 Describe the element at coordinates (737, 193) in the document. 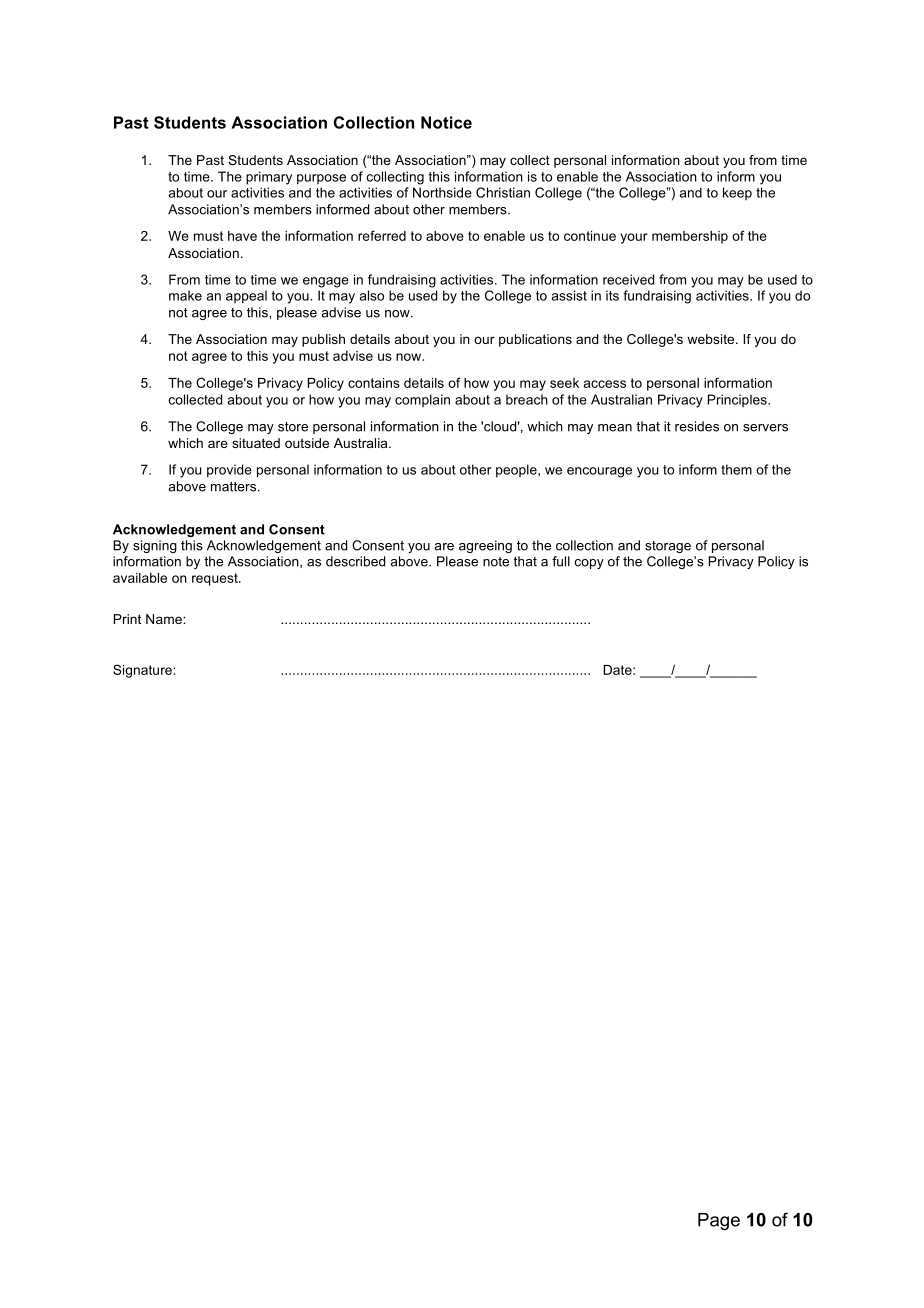

I see `keep` at that location.
